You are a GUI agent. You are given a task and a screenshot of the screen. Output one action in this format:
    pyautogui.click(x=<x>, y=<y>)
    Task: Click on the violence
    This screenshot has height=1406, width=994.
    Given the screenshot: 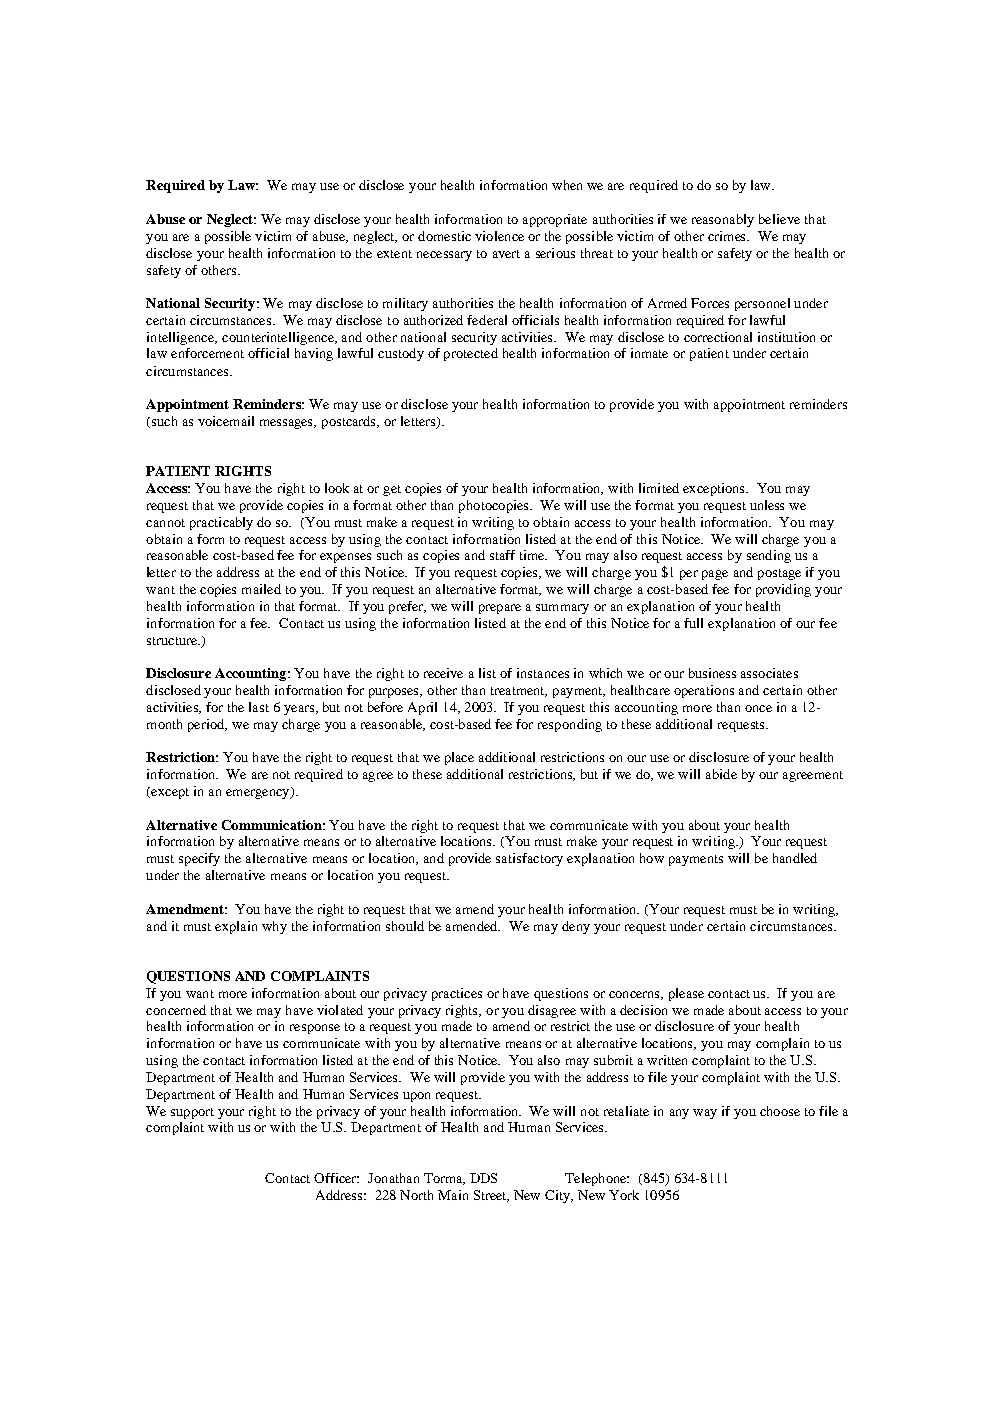 What is the action you would take?
    pyautogui.click(x=499, y=236)
